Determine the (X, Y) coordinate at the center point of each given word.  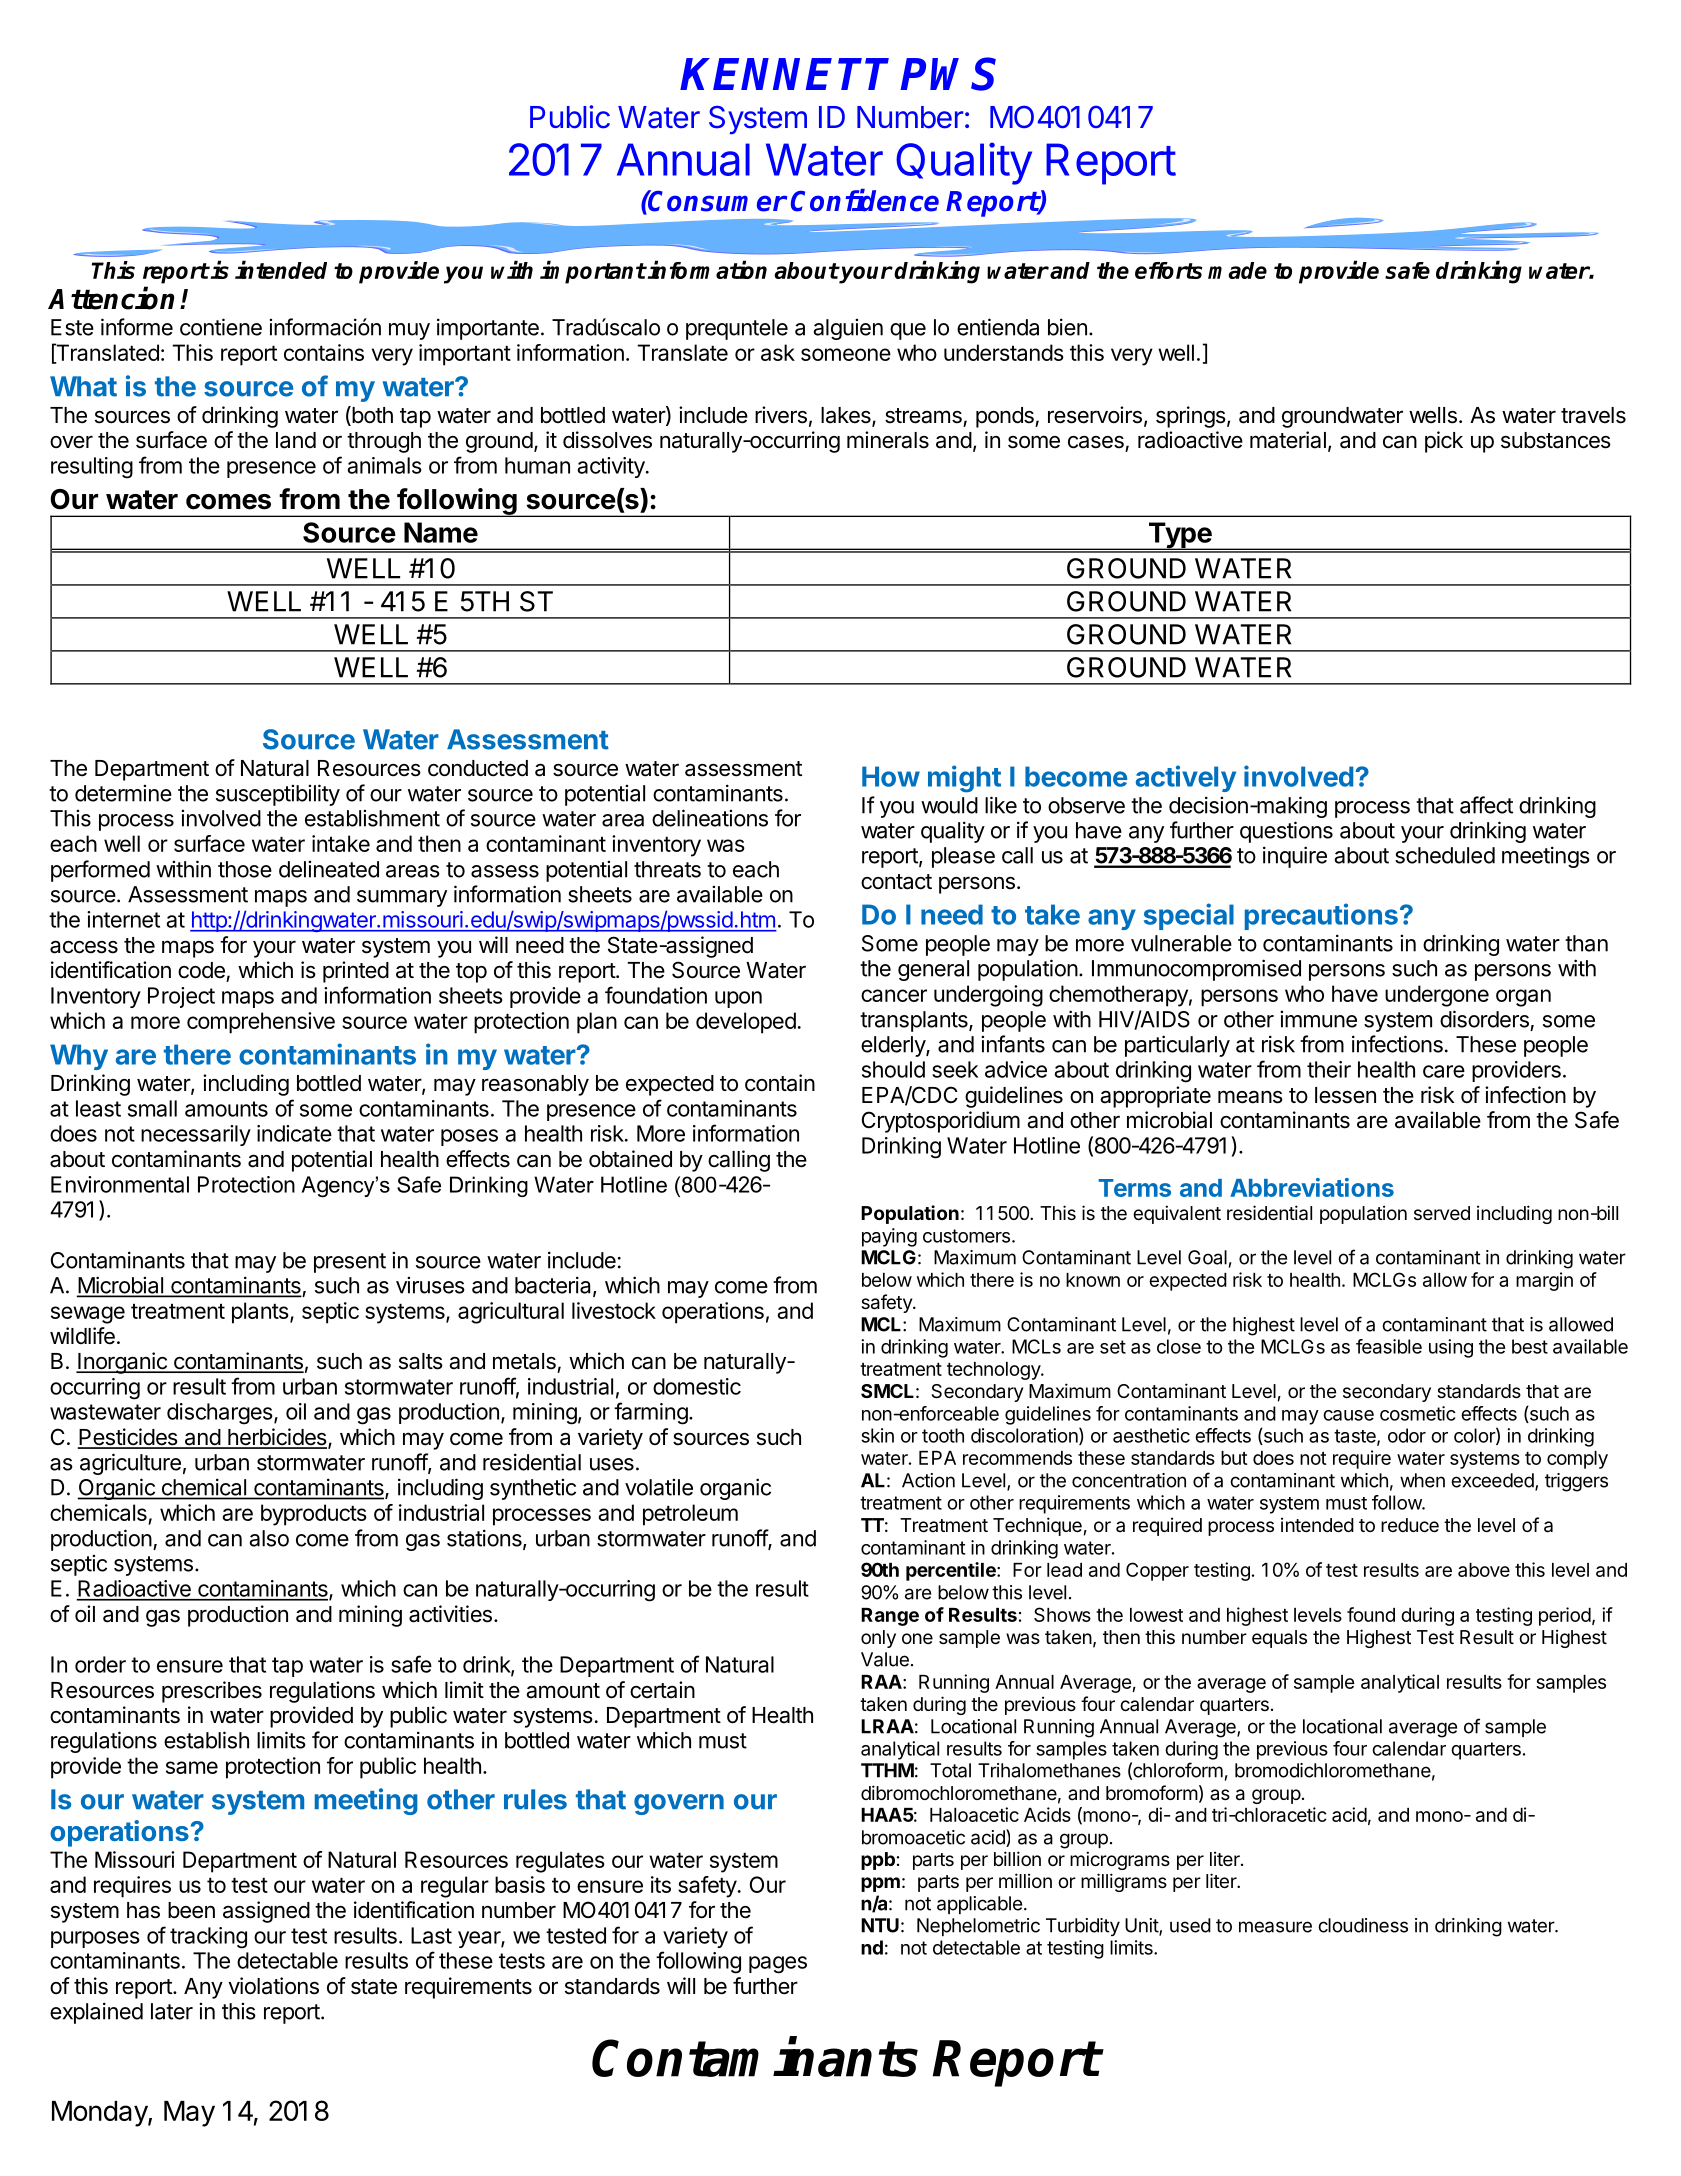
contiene (221, 327)
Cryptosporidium (941, 1122)
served (1442, 1213)
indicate (294, 1133)
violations (273, 1986)
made (1237, 270)
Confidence (865, 200)
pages (778, 1965)
